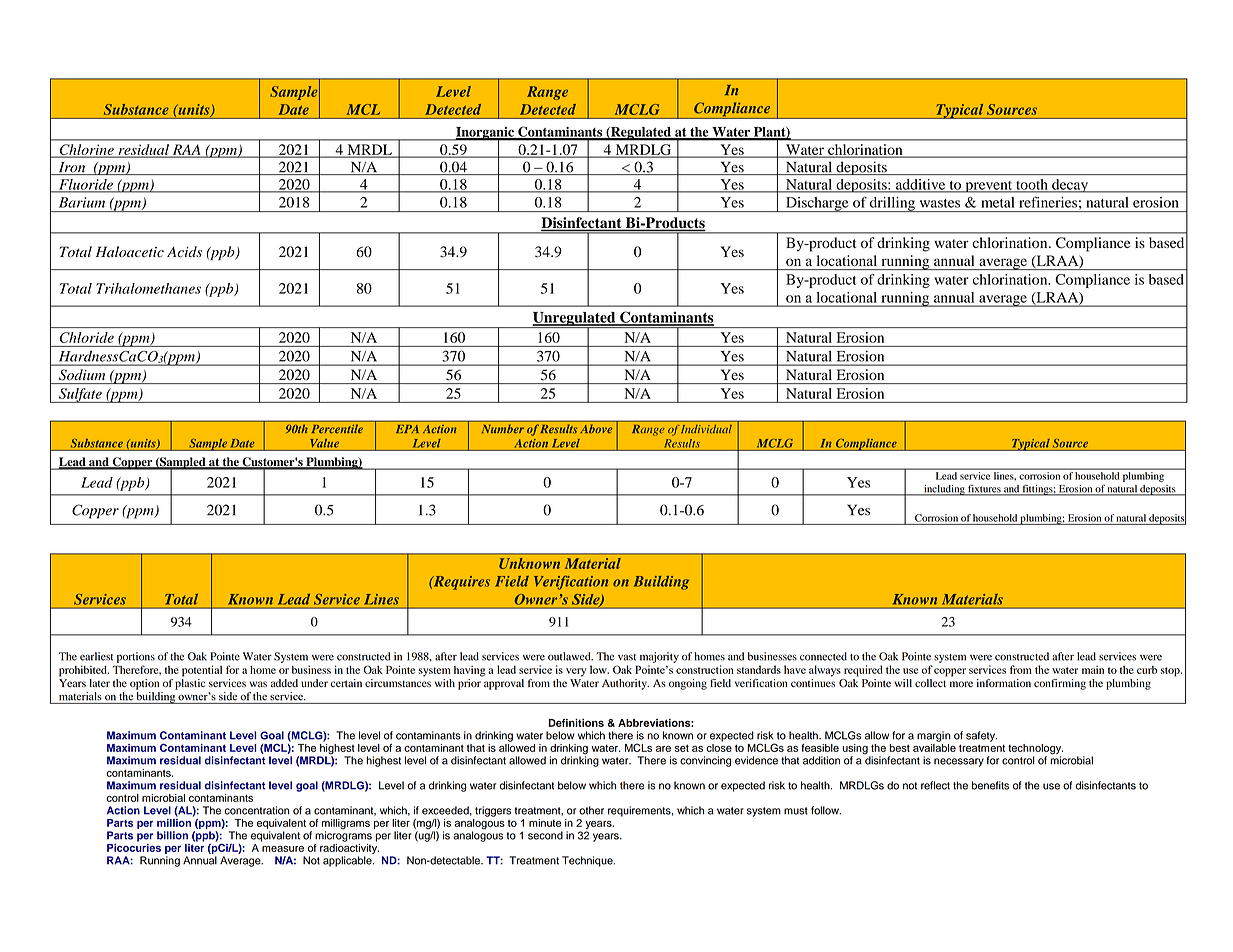 Image resolution: width=1233 pixels, height=952 pixels. What do you see at coordinates (576, 723) in the image?
I see `Definitions` at bounding box center [576, 723].
